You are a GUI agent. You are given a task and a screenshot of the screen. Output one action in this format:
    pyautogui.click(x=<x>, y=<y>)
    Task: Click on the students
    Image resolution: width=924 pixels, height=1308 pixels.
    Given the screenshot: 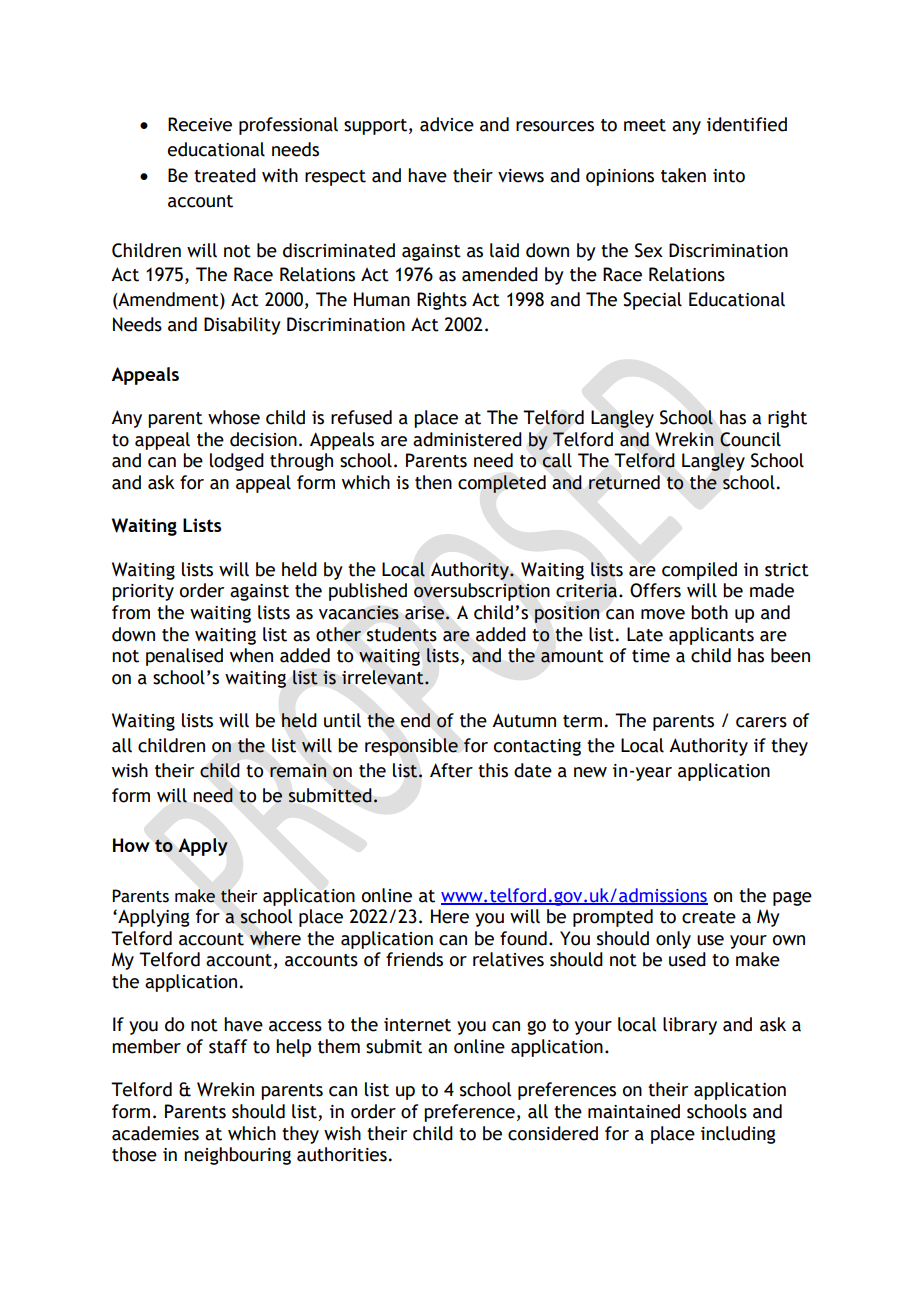 What is the action you would take?
    pyautogui.click(x=402, y=634)
